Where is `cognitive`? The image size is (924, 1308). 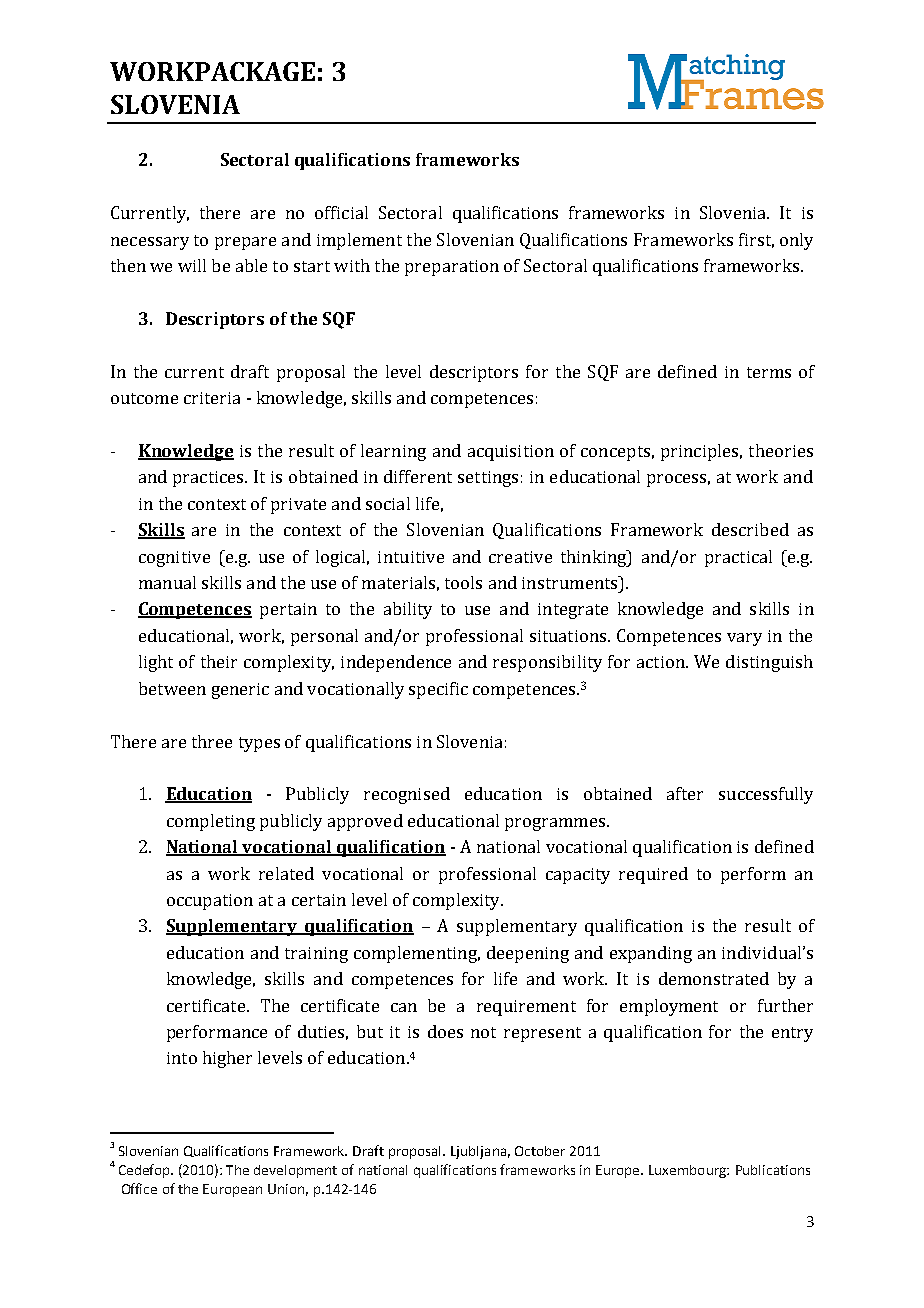 cognitive is located at coordinates (174, 559).
